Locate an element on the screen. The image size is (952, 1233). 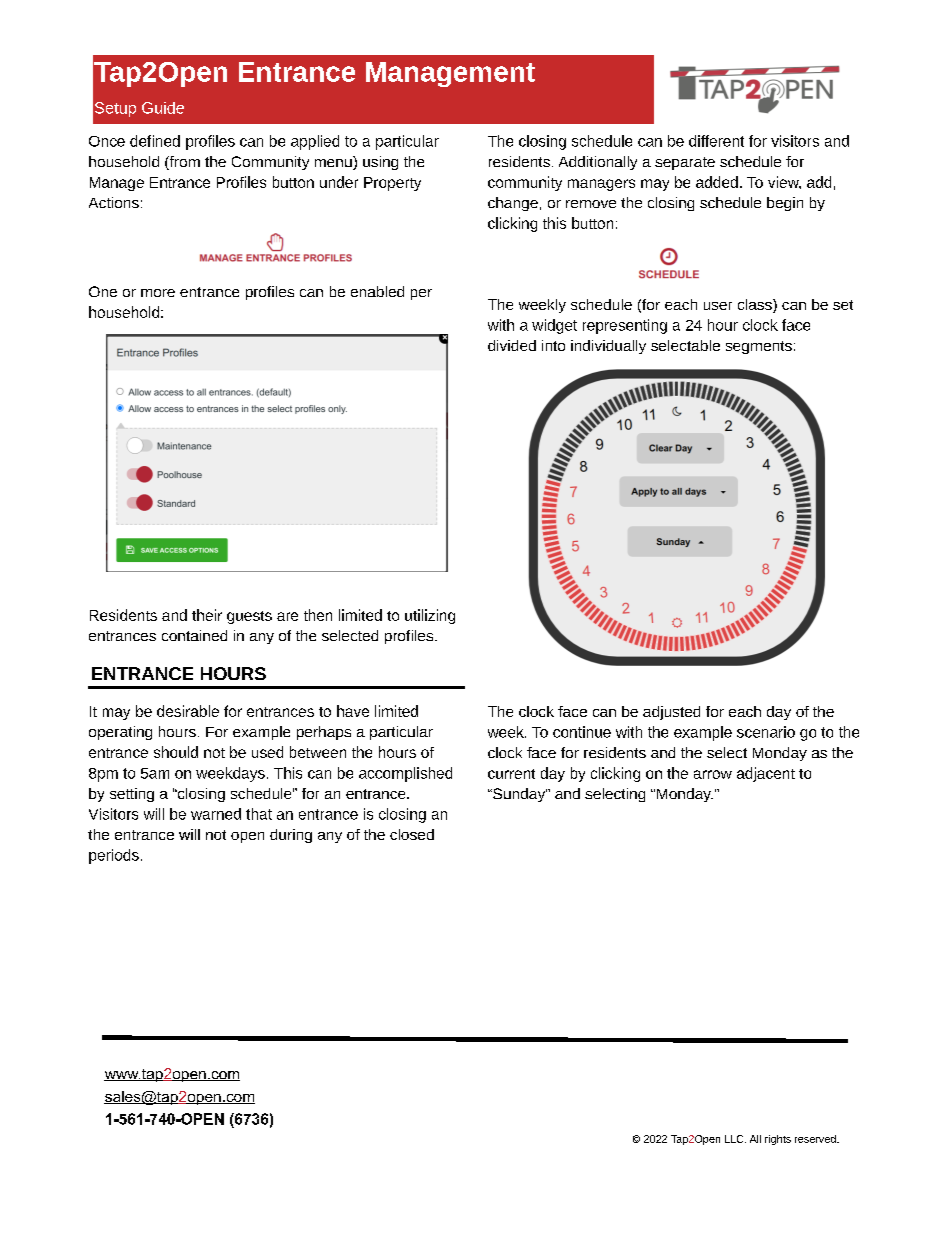
utilizing is located at coordinates (430, 616).
